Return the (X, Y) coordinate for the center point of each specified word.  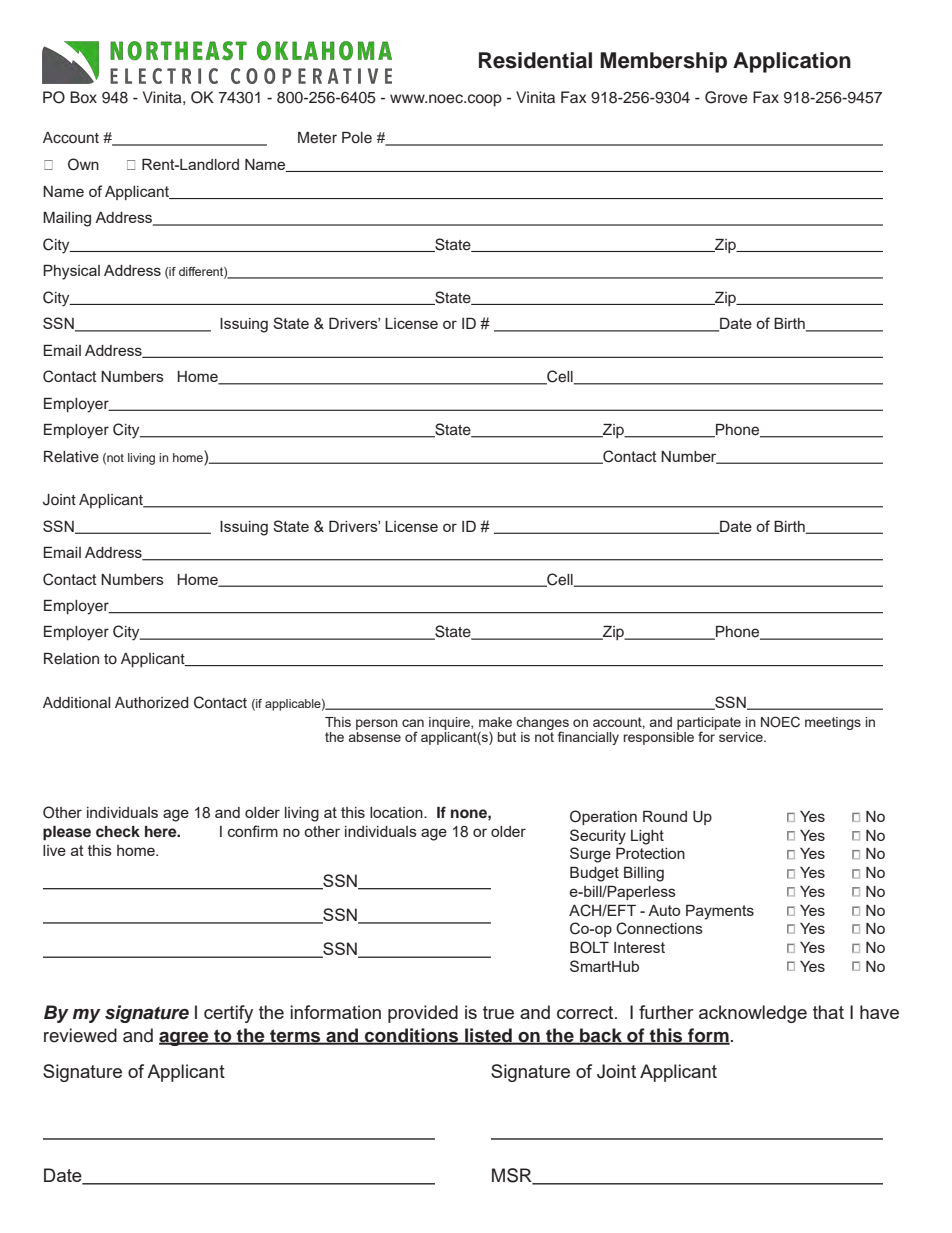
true (498, 1012)
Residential (535, 60)
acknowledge (753, 1014)
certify (228, 1014)
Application (792, 62)
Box (83, 97)
